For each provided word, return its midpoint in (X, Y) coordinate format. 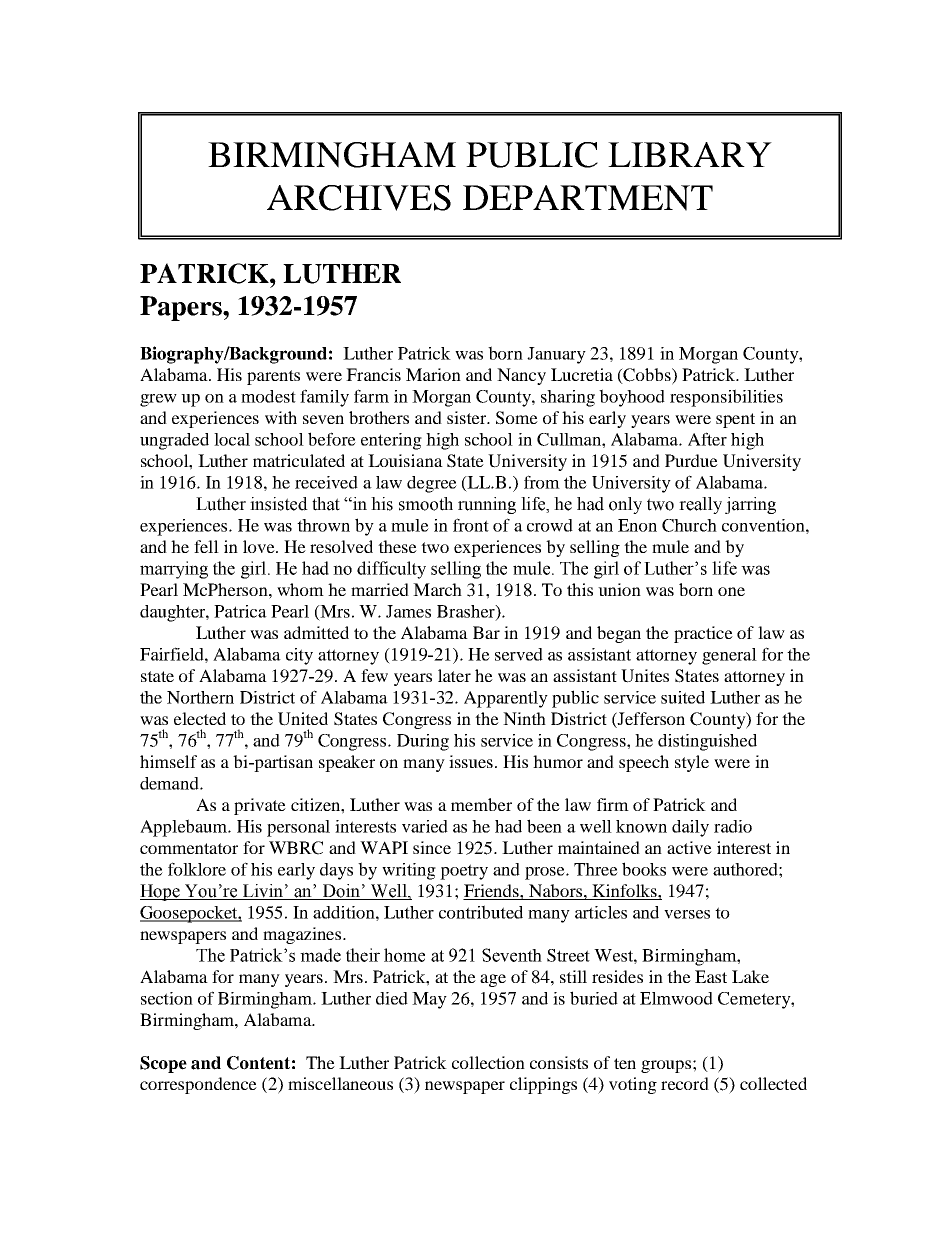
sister (468, 417)
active (689, 847)
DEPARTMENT (588, 198)
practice (703, 634)
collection (488, 1062)
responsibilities (726, 398)
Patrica (240, 611)
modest (268, 396)
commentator (189, 848)
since (432, 847)
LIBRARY (690, 154)
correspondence (198, 1085)
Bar (486, 632)
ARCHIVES (359, 198)
